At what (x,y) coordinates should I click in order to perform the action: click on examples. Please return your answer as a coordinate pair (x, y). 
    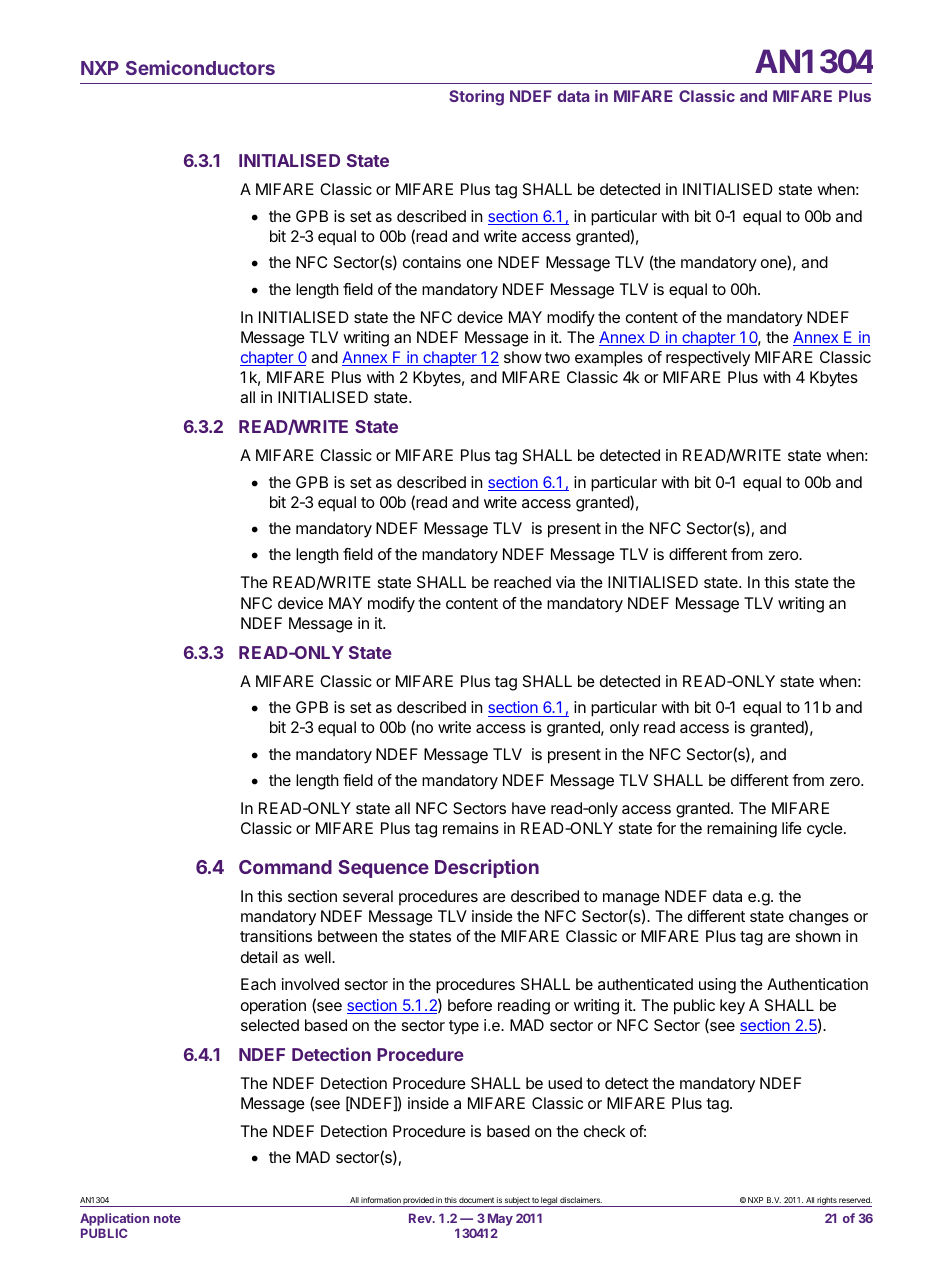
    Looking at the image, I should click on (609, 359).
